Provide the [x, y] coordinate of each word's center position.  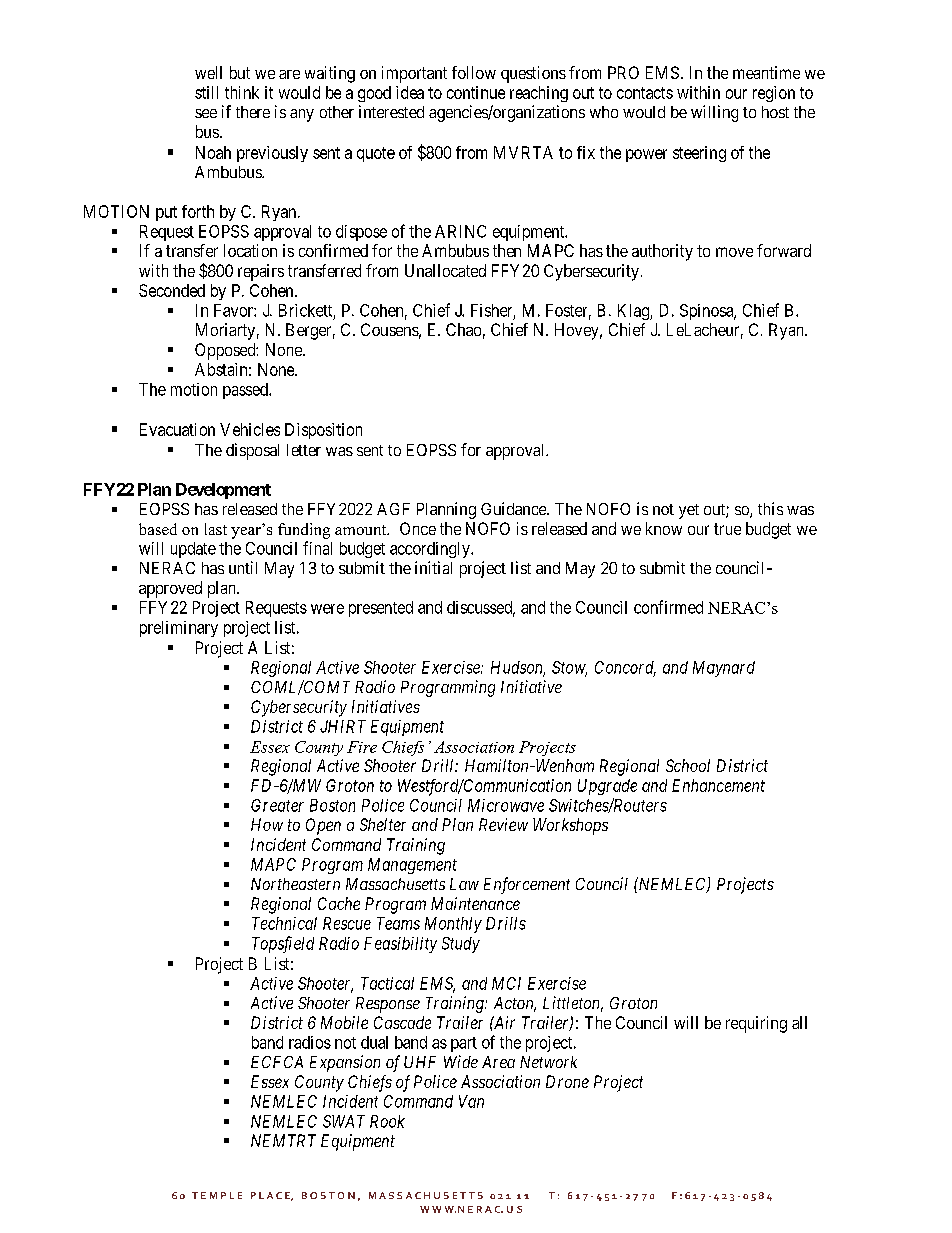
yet [689, 511]
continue [476, 92]
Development [223, 491]
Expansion [345, 1063]
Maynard [724, 669]
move [734, 252]
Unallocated [445, 270]
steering [699, 154]
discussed [481, 608]
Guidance [514, 508]
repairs [261, 272]
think [242, 92]
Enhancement [718, 785]
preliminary [179, 629]
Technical [284, 923]
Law [464, 884]
